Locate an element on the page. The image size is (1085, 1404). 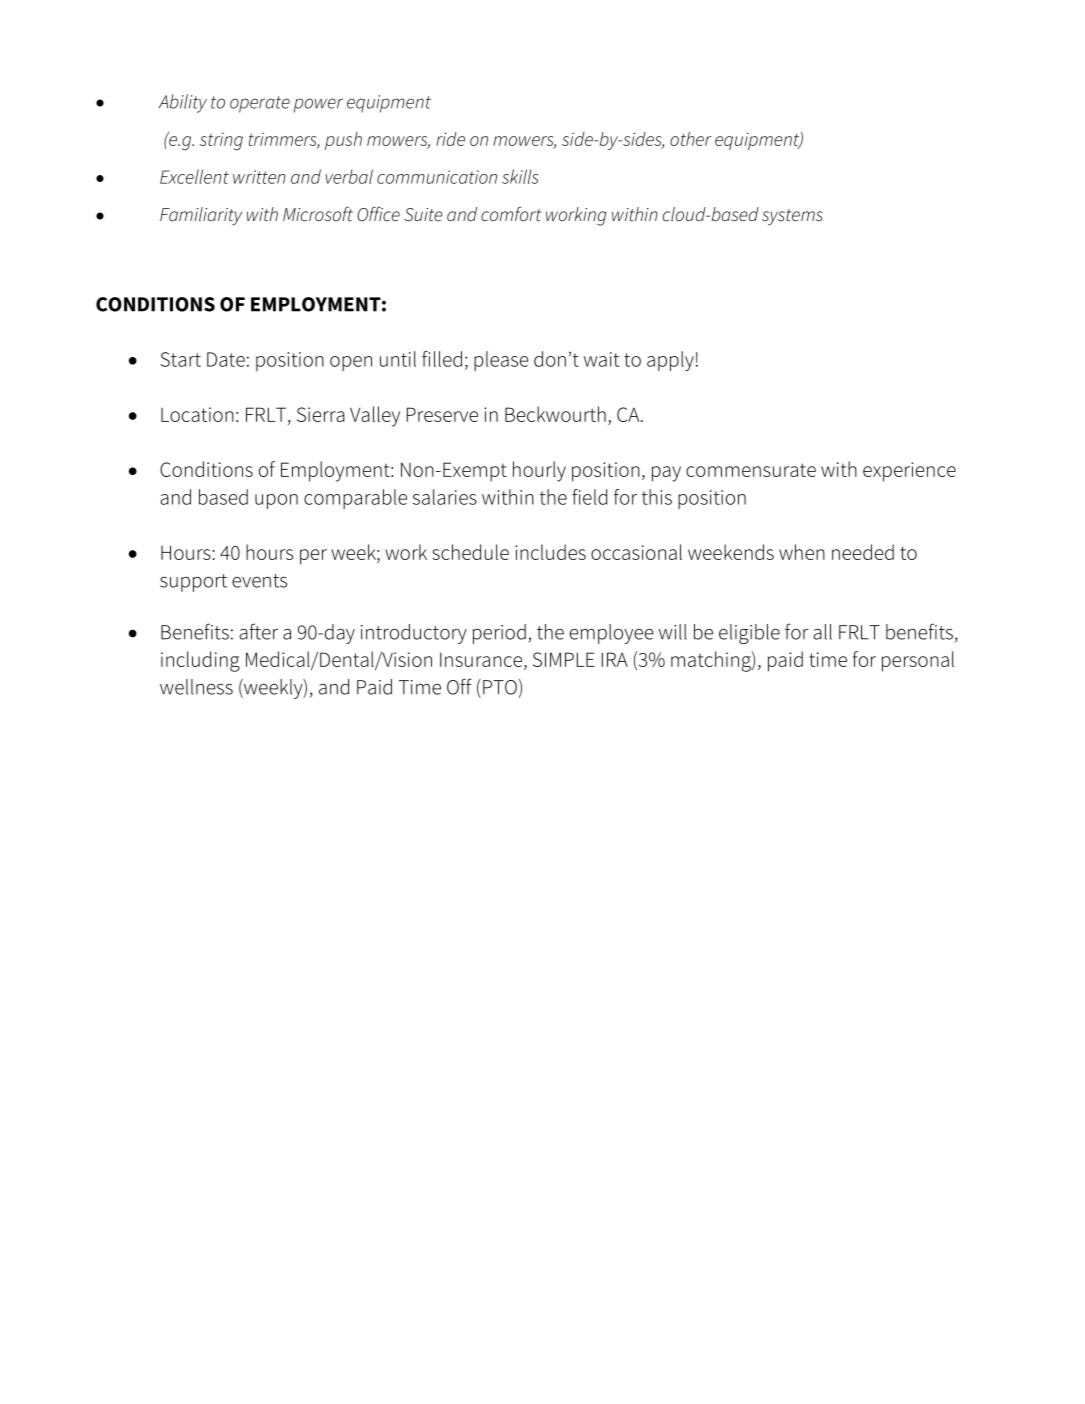
operate is located at coordinates (260, 104).
